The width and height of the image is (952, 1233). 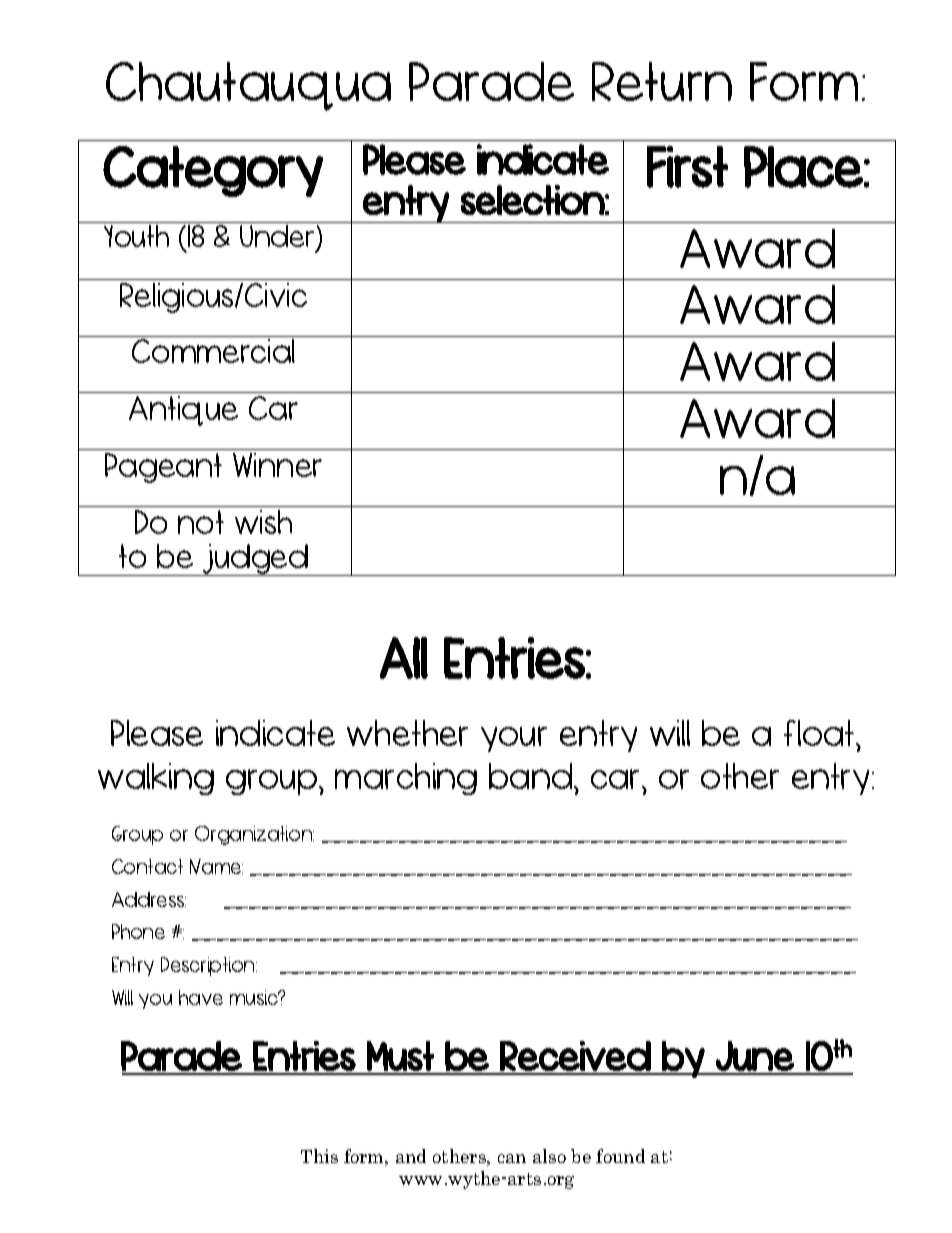 What do you see at coordinates (620, 1156) in the image?
I see `found` at bounding box center [620, 1156].
